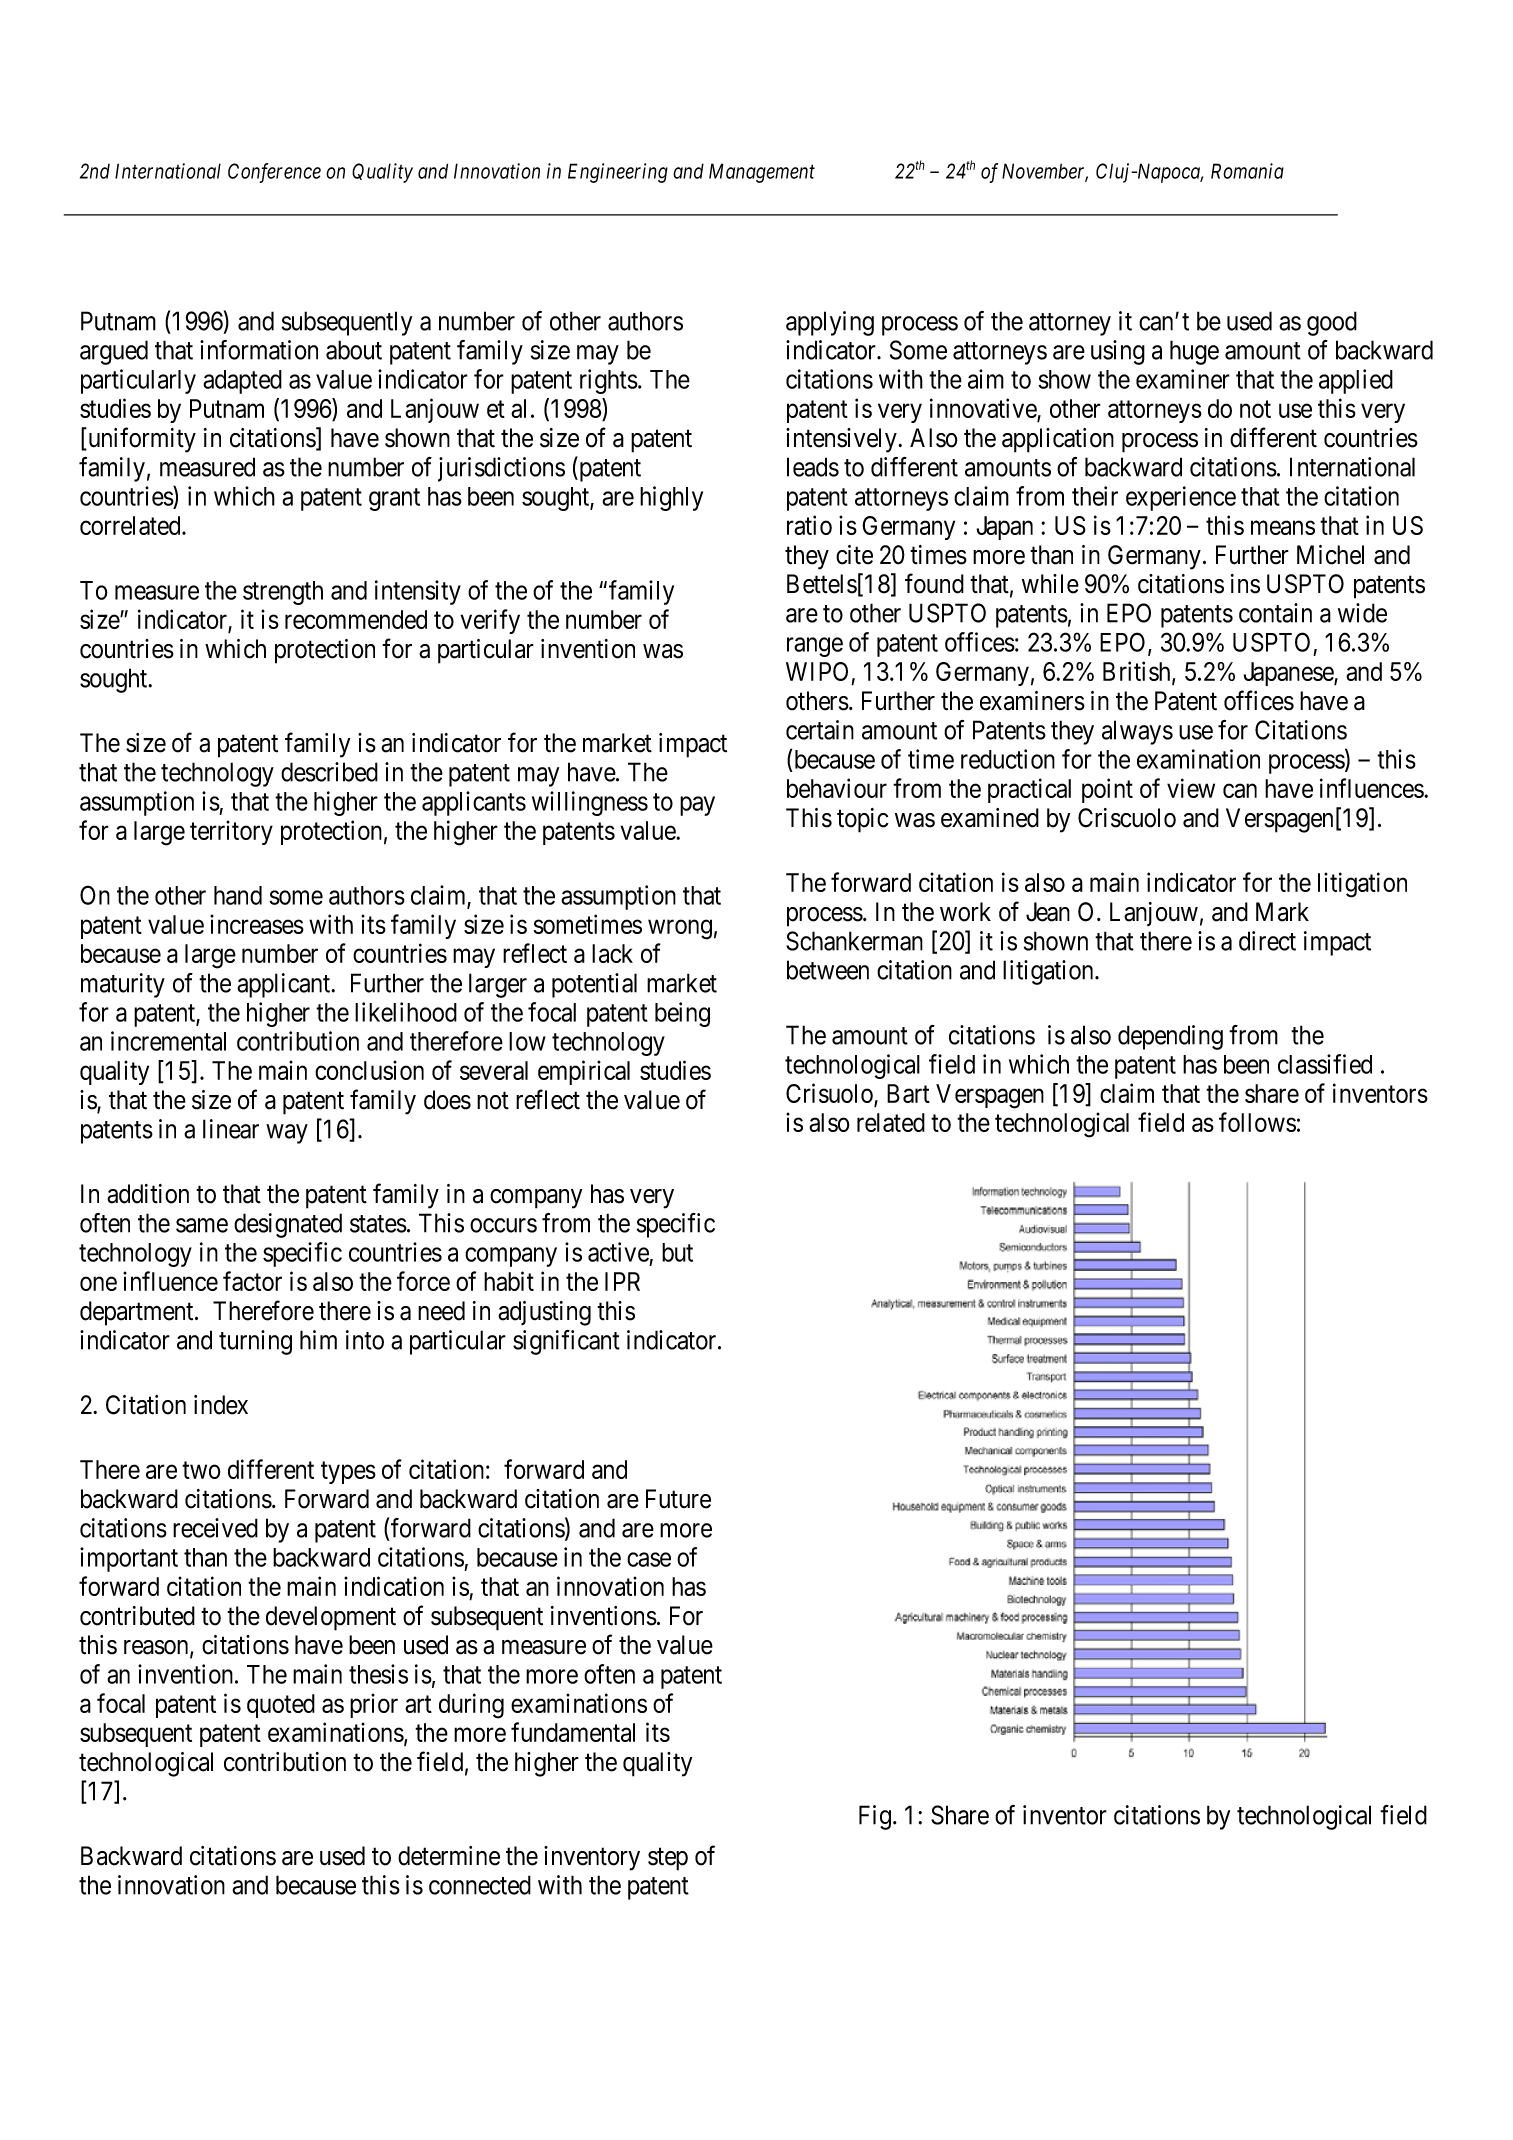 This image has height=2140, width=1513. I want to click on Romania, so click(1247, 171).
